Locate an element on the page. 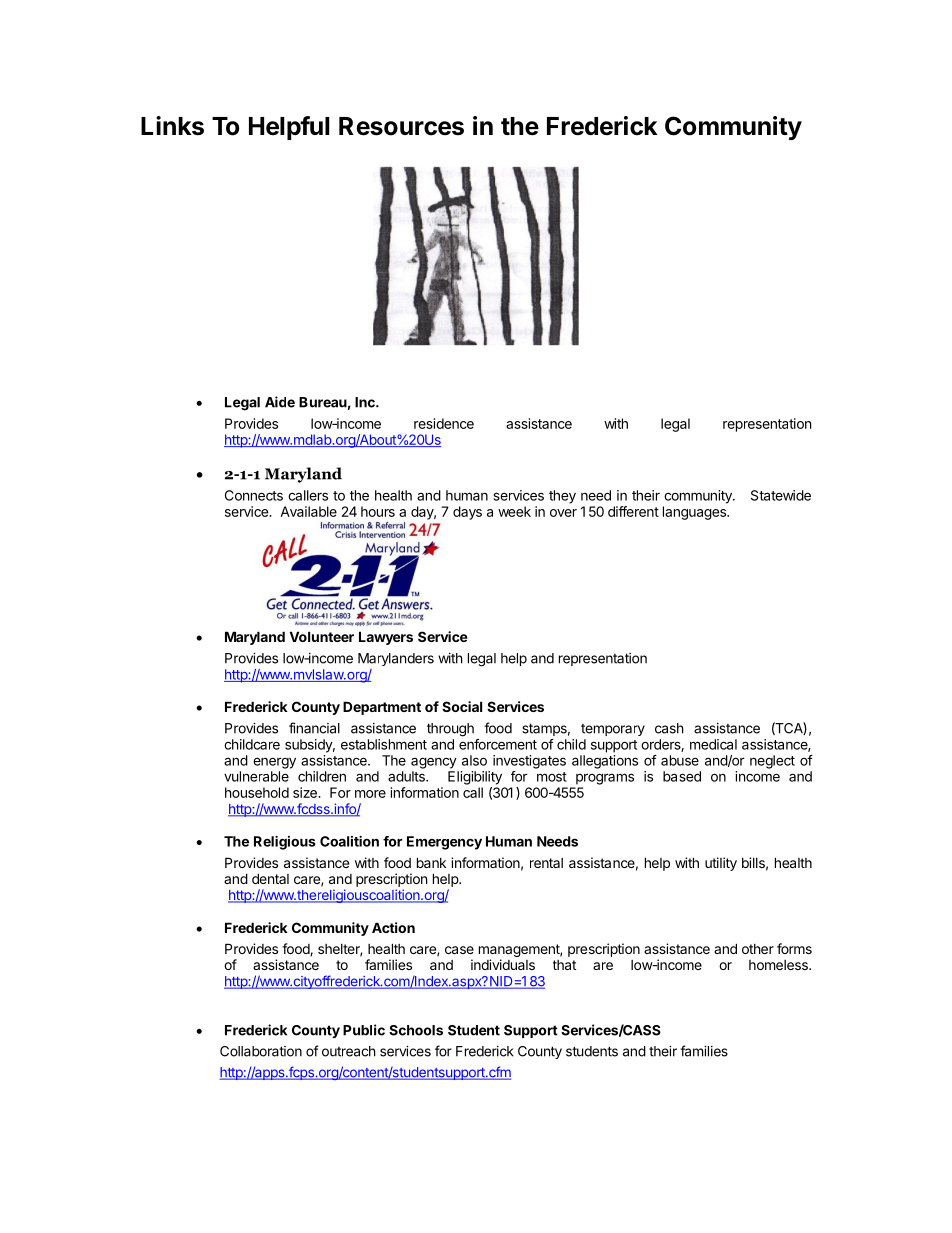  Aide is located at coordinates (280, 402).
